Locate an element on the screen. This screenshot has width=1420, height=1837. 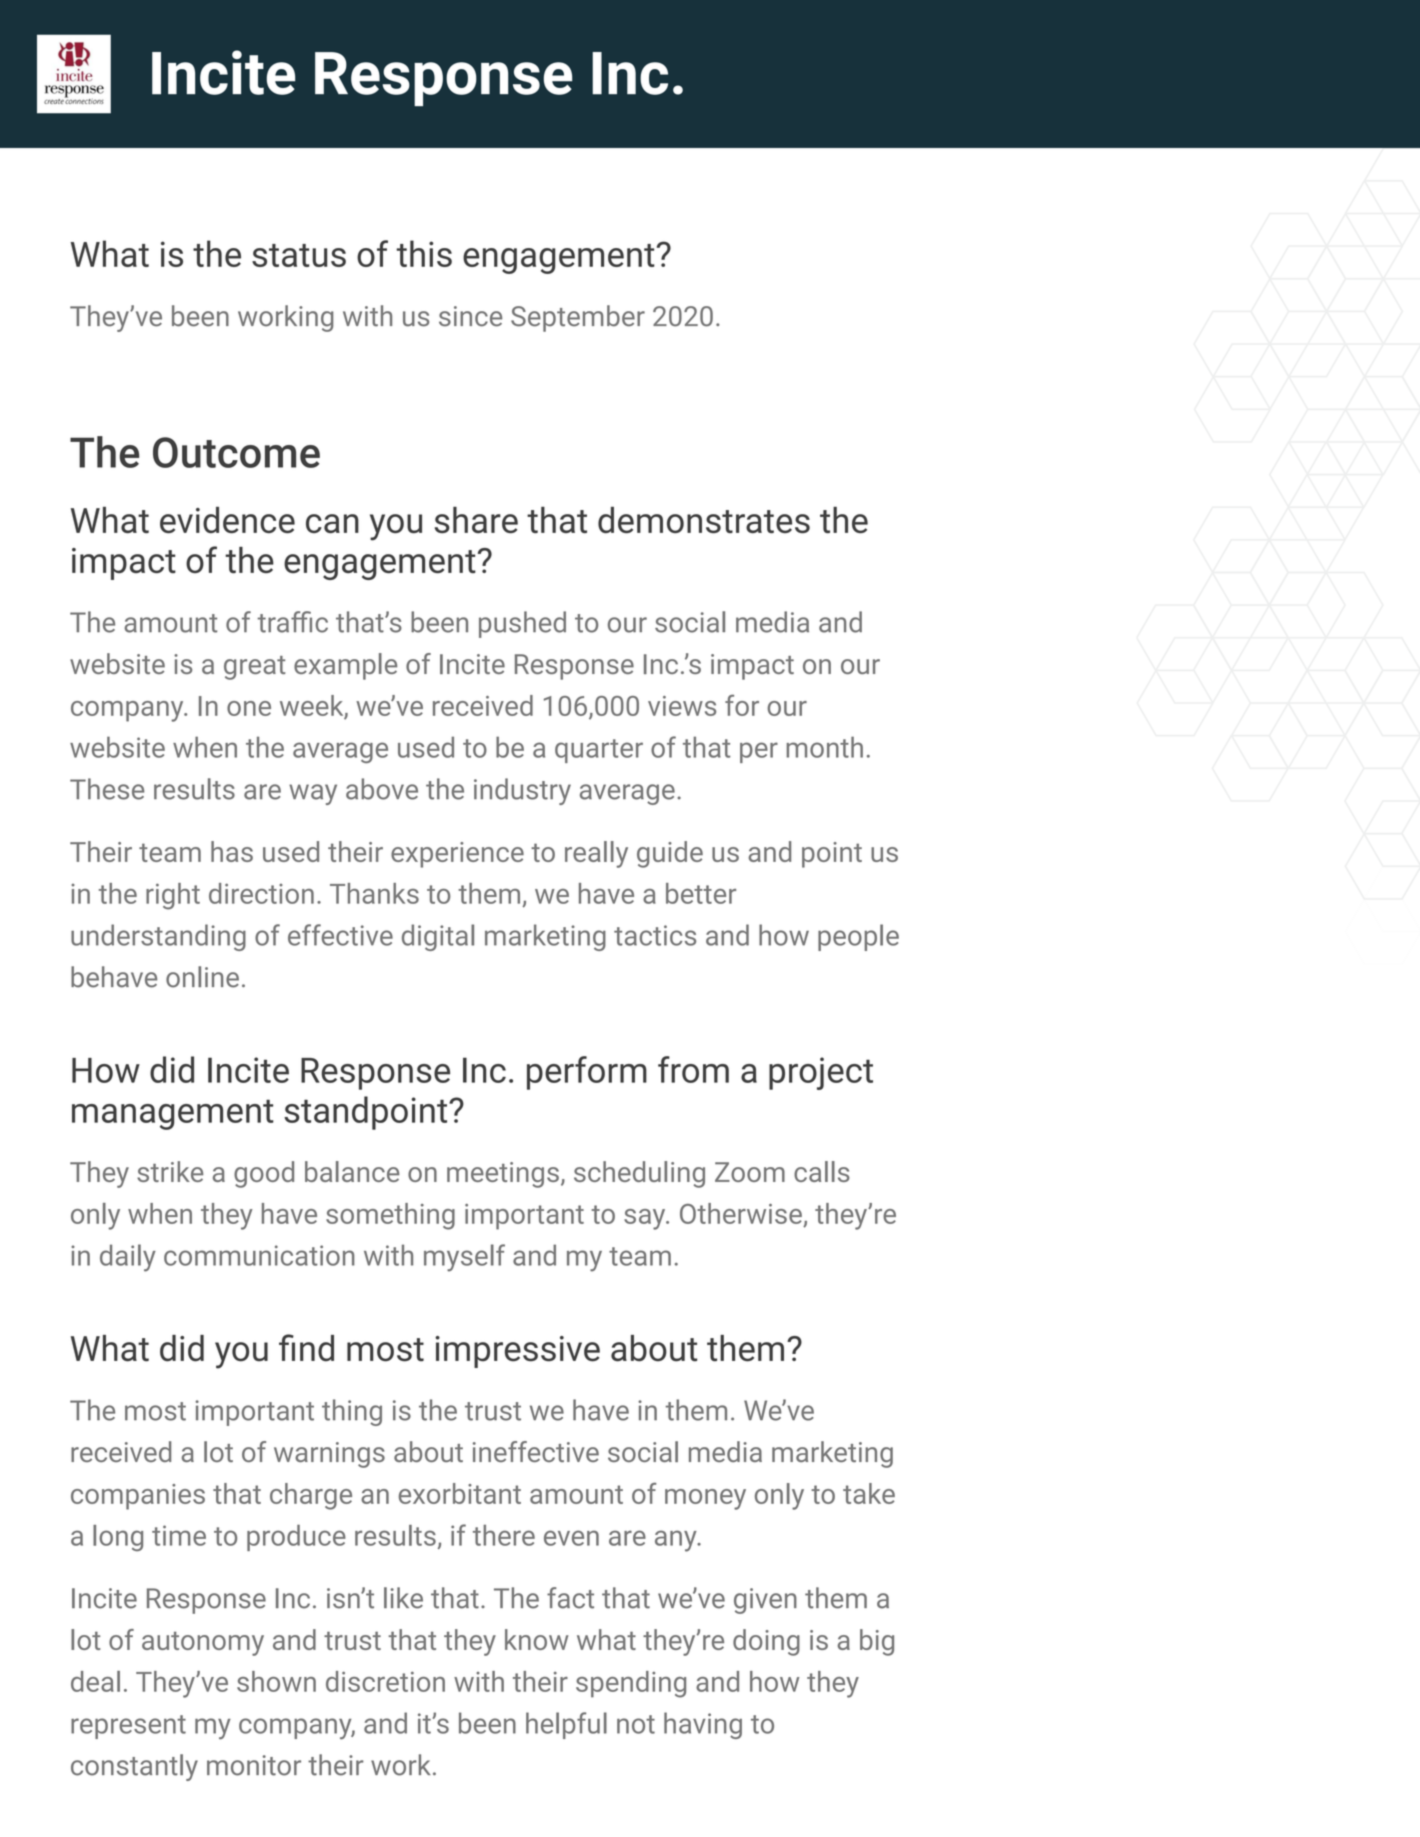
helpful is located at coordinates (566, 1725).
